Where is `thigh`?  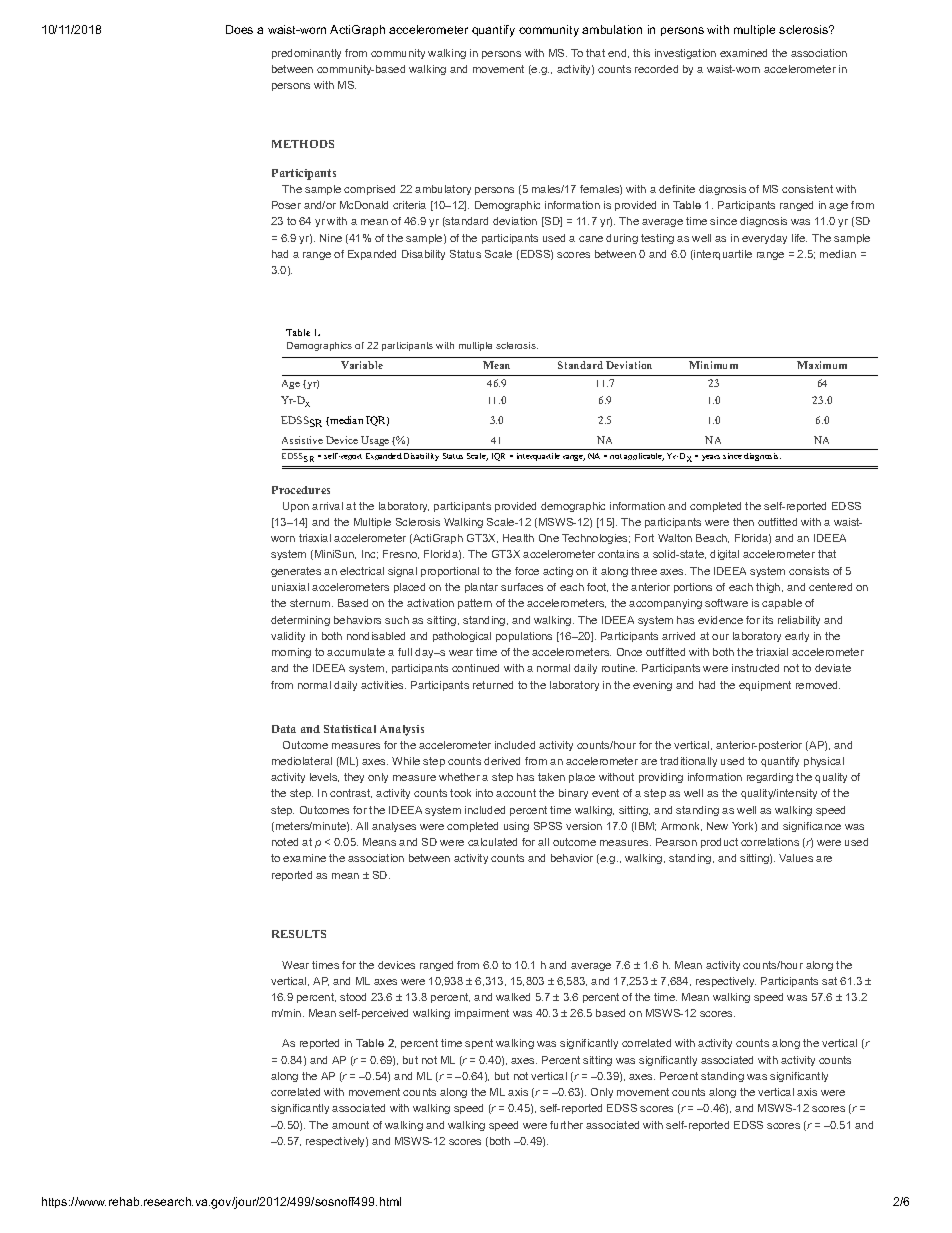 thigh is located at coordinates (769, 588).
